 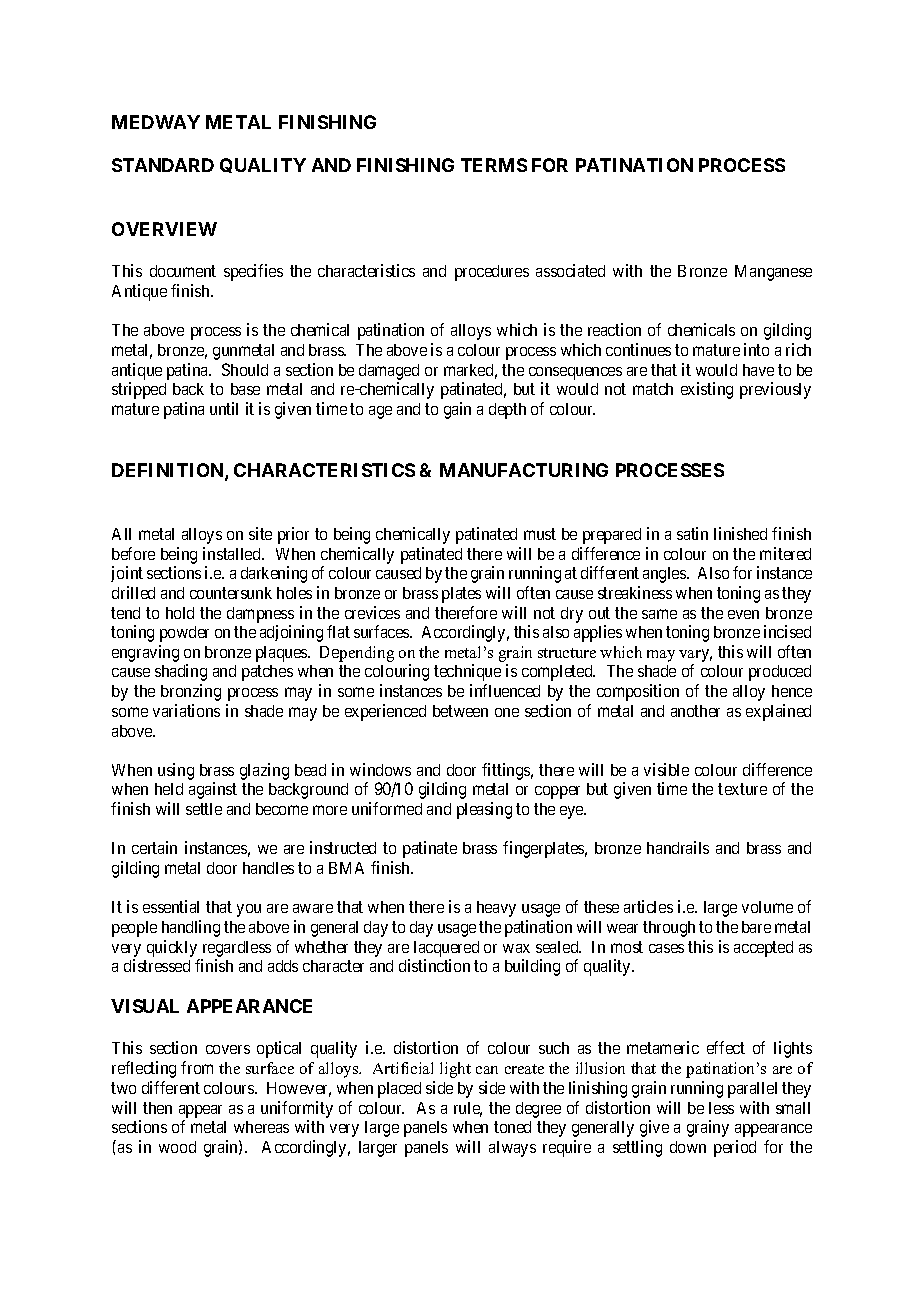 What do you see at coordinates (742, 789) in the screenshot?
I see `texture` at bounding box center [742, 789].
